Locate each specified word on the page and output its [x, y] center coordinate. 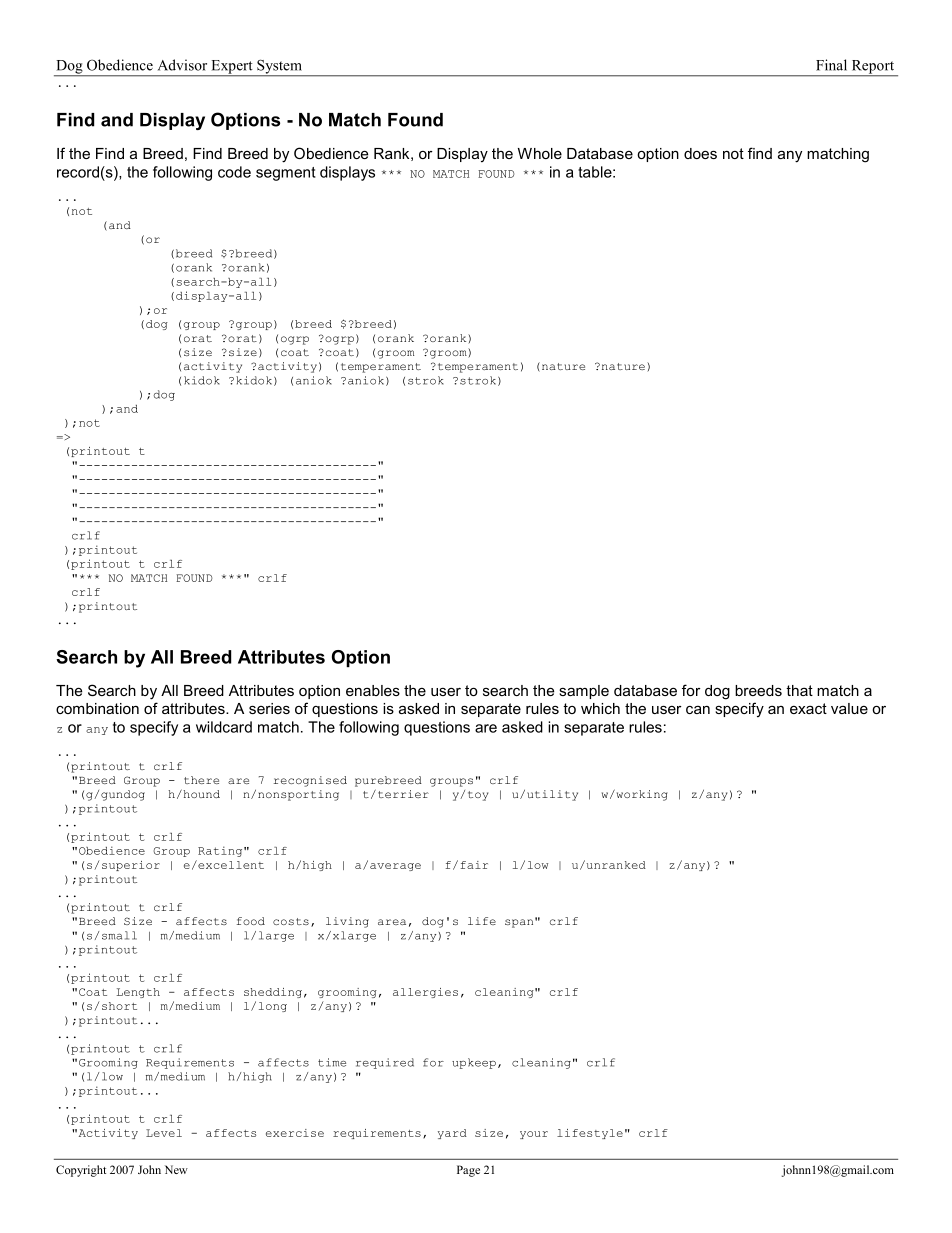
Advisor [182, 65]
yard [452, 1134]
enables [373, 690]
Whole [540, 153]
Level [164, 1133]
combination [97, 708]
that [799, 690]
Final [831, 65]
